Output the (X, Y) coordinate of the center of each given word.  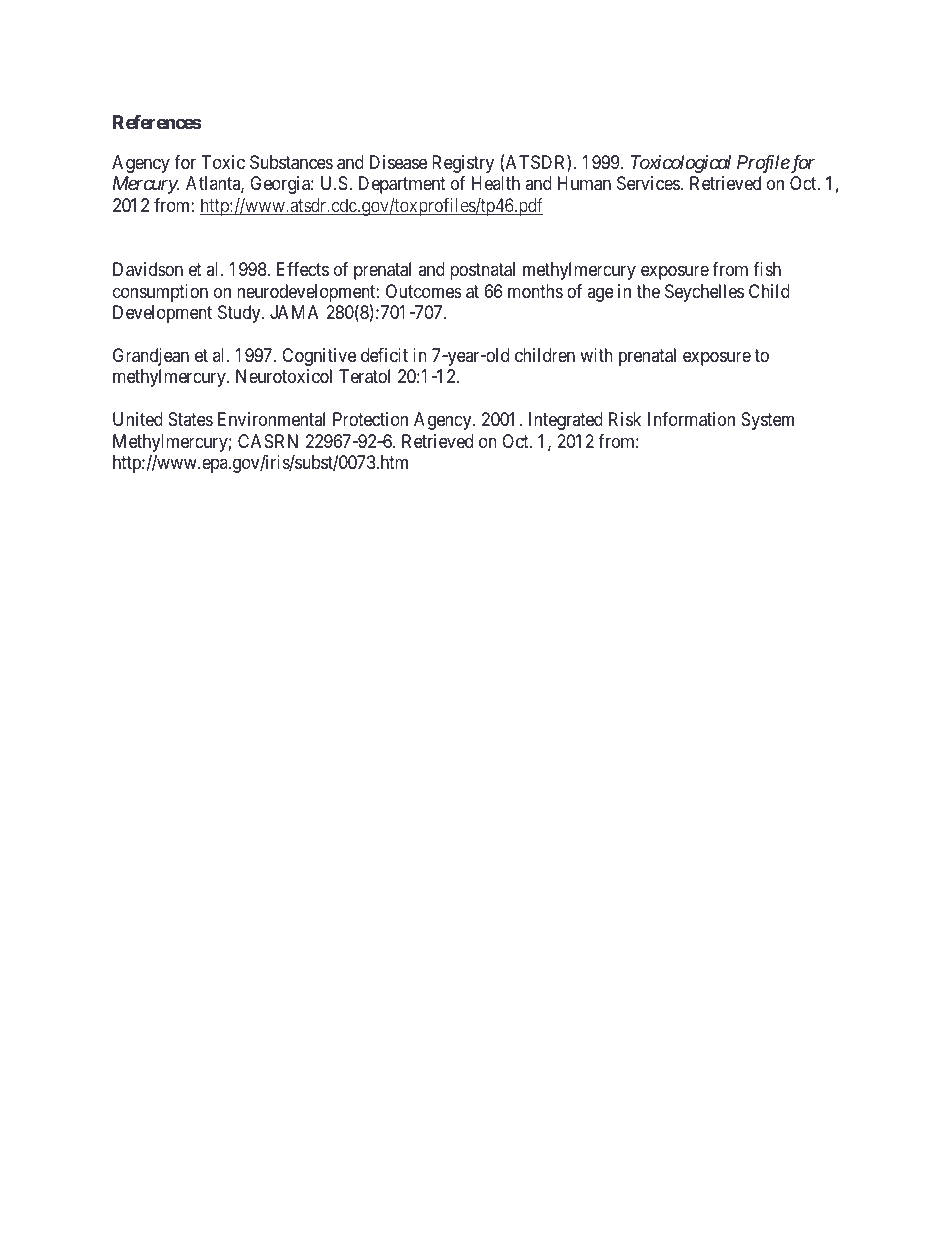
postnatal (482, 271)
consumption (160, 293)
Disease (398, 162)
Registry (463, 164)
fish (767, 269)
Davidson (148, 269)
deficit (384, 355)
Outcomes (424, 291)
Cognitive (319, 357)
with (596, 355)
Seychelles (704, 293)
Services (648, 183)
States (190, 419)
